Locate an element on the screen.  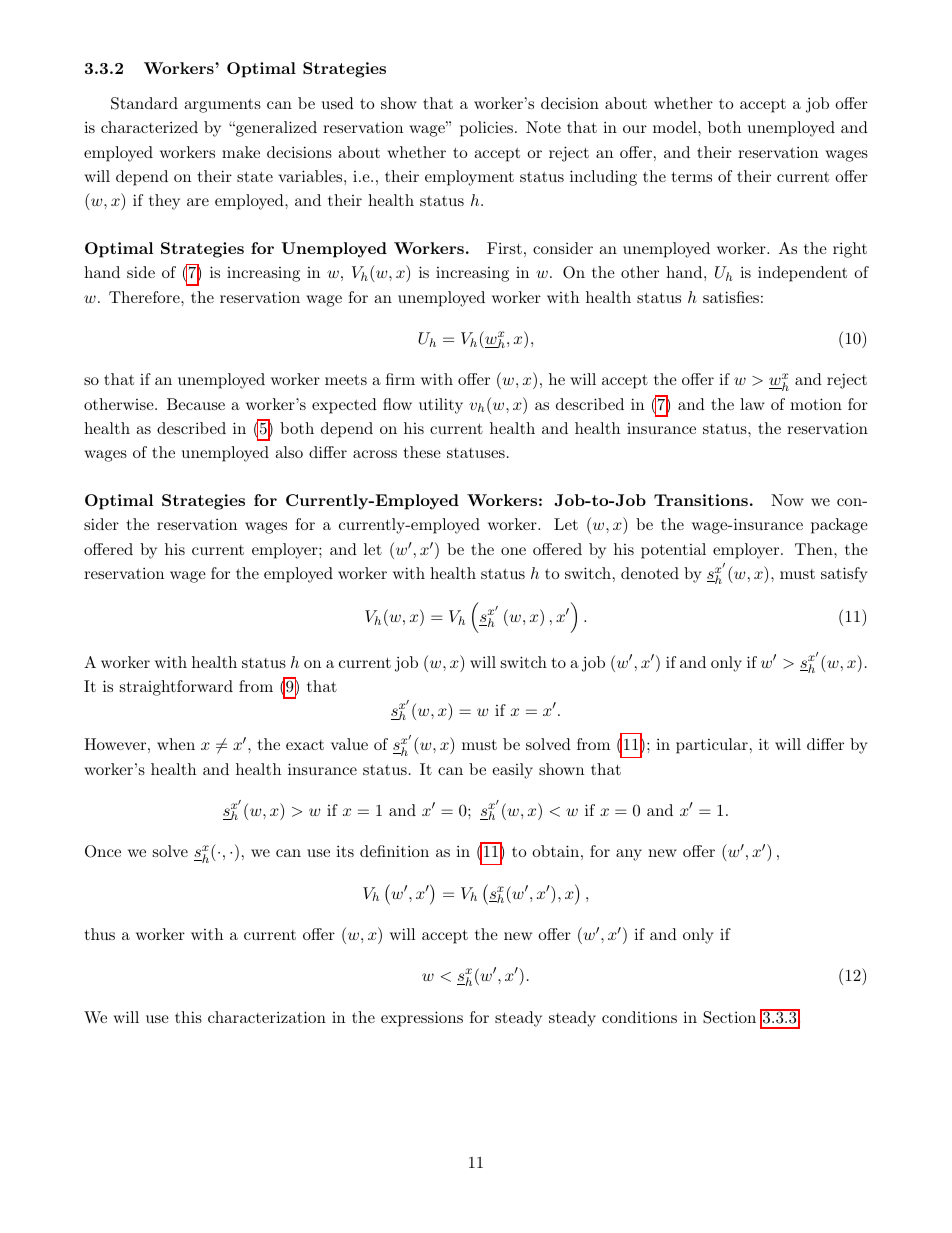
expressions is located at coordinates (422, 1019).
